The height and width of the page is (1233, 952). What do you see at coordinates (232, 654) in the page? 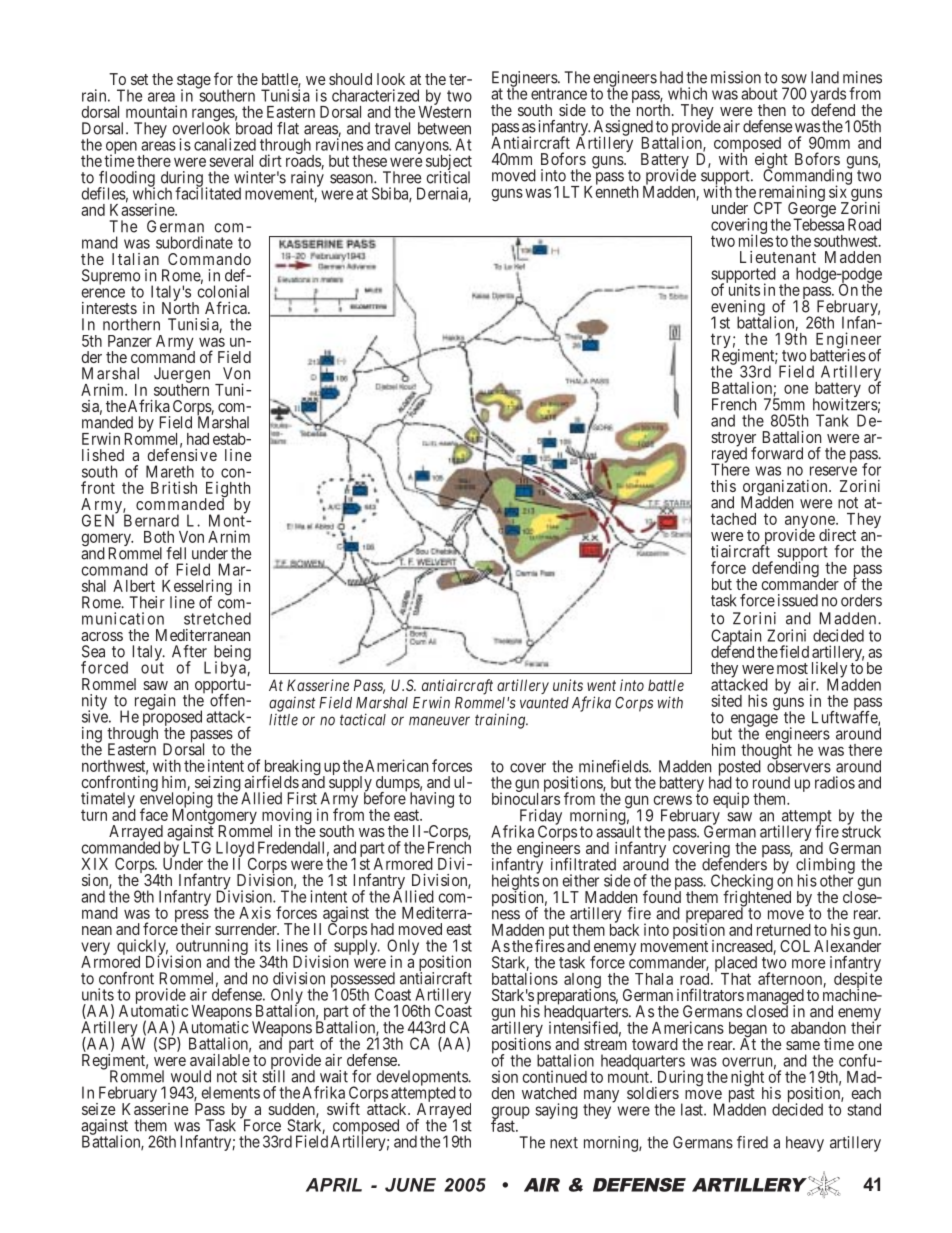
I see `being` at bounding box center [232, 654].
